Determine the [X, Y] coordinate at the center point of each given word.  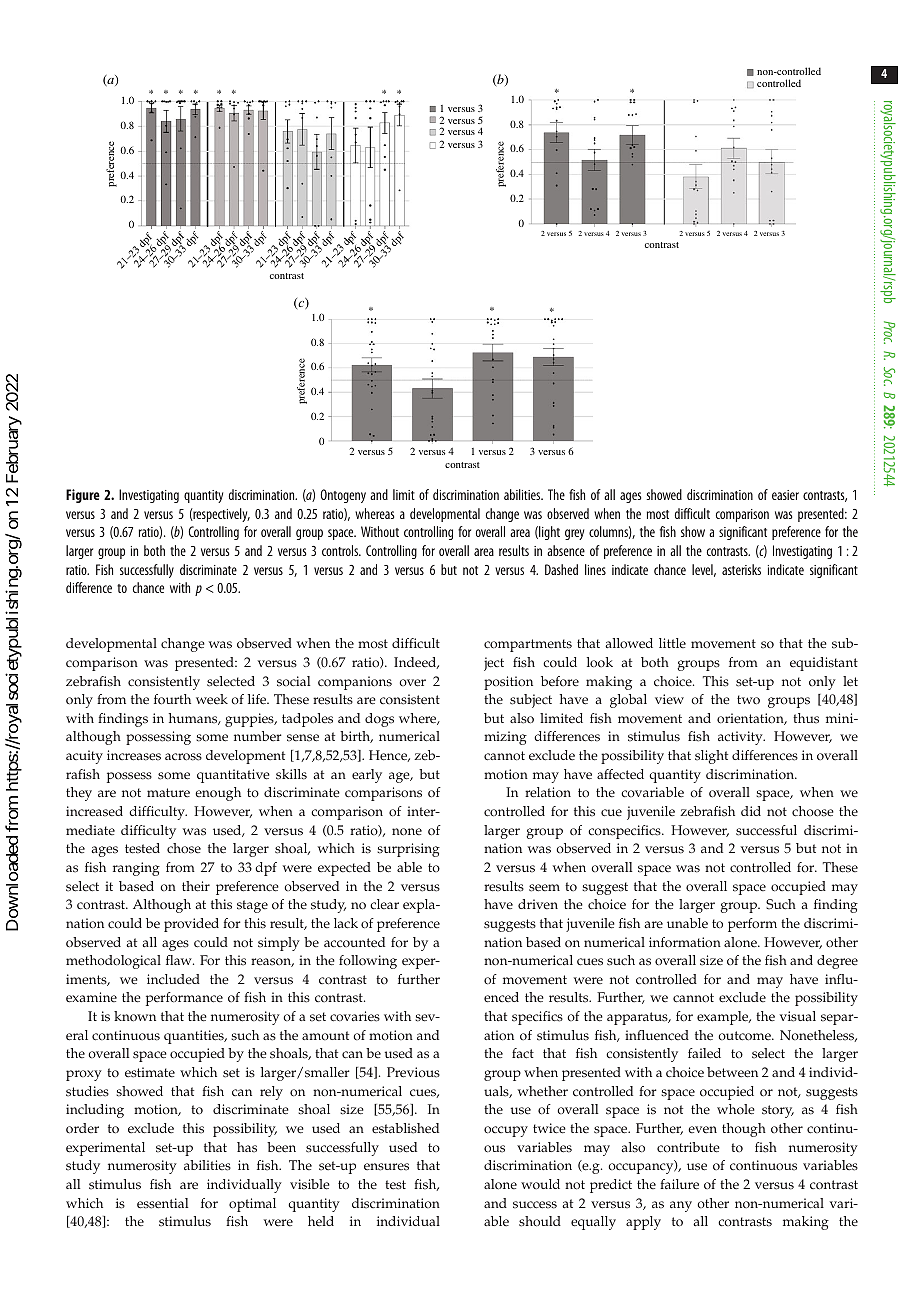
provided [191, 925]
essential [162, 1203]
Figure [83, 496]
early [367, 776]
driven [538, 904]
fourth [172, 699]
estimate [150, 1072]
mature [168, 792]
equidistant [824, 664]
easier [785, 495]
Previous [413, 1072]
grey [574, 534]
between [732, 1072]
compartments [528, 645]
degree [837, 962]
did [751, 811]
